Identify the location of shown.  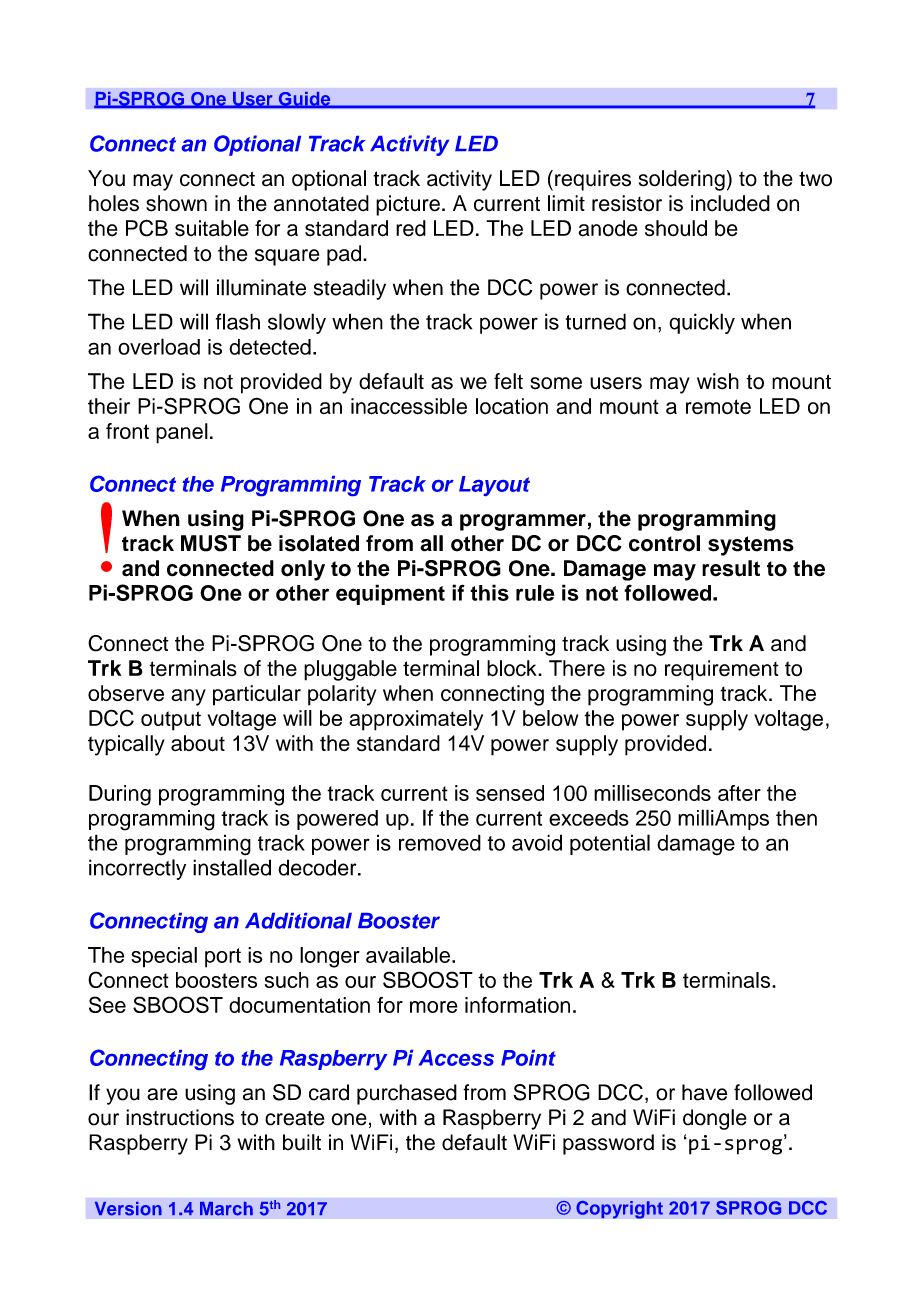
(176, 203).
